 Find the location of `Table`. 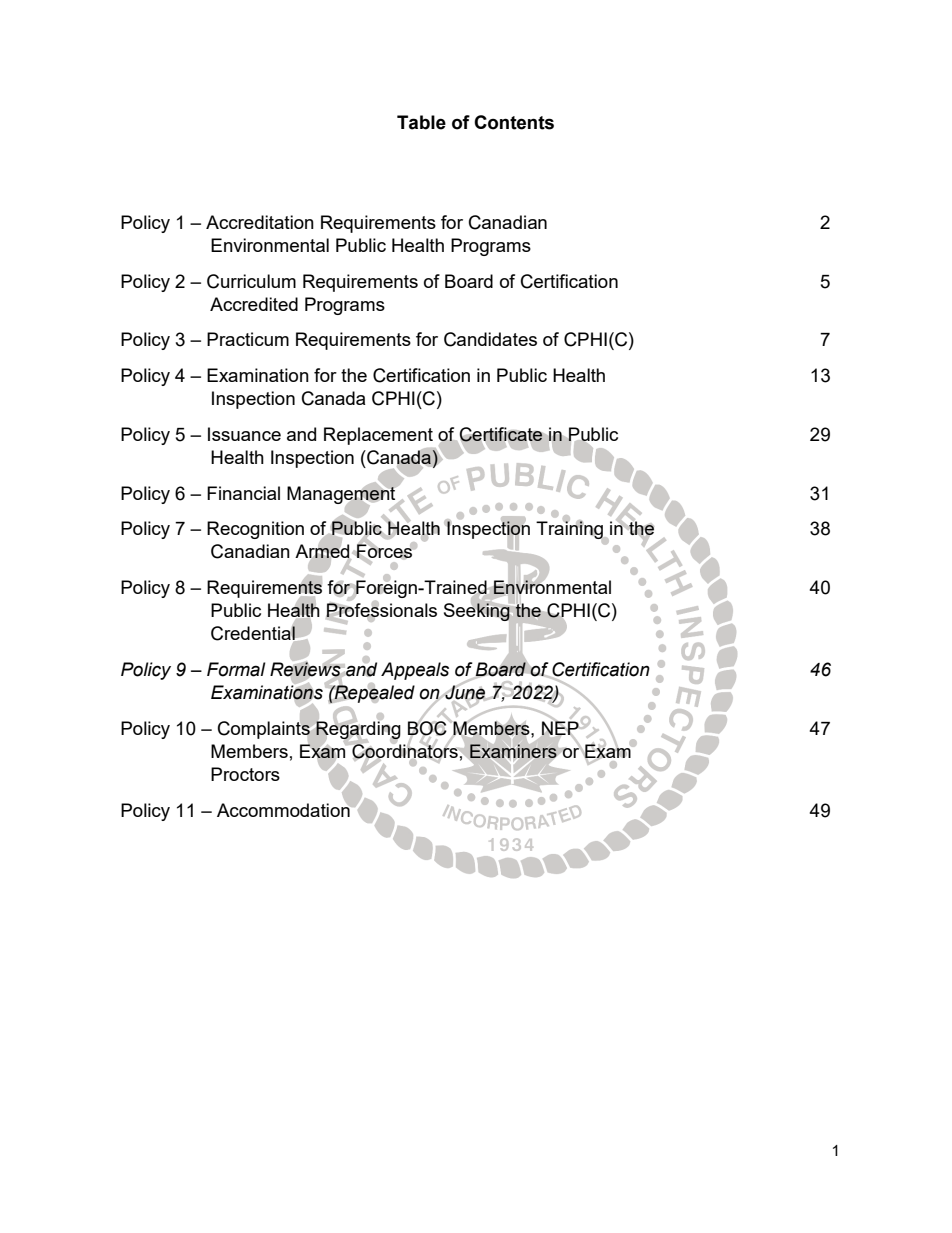

Table is located at coordinates (421, 122).
